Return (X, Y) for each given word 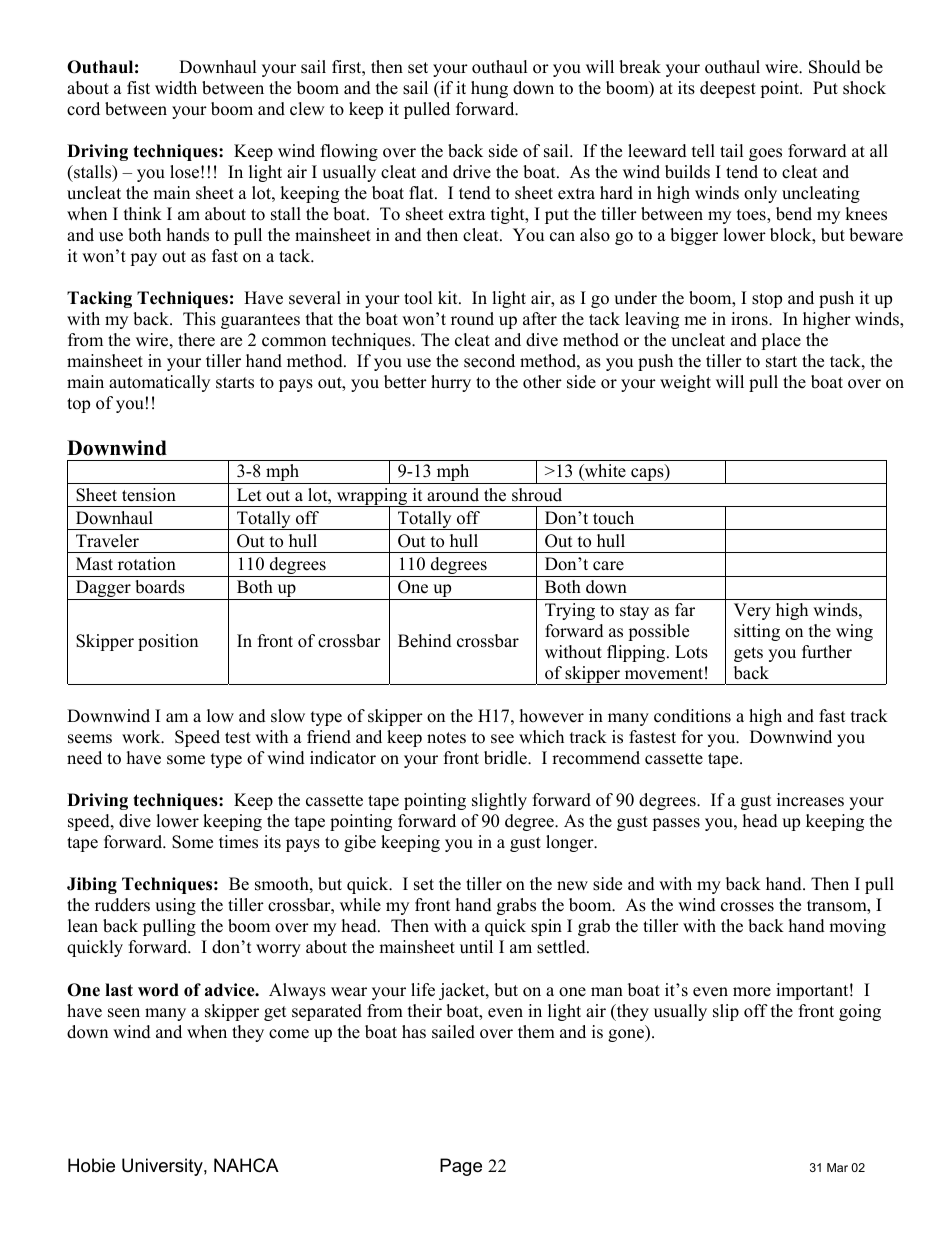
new (572, 886)
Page (461, 1167)
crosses (747, 907)
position (168, 642)
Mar (837, 1167)
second (489, 361)
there (196, 340)
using (175, 906)
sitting (757, 632)
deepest (728, 89)
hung (489, 89)
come (289, 1034)
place (781, 341)
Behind (425, 641)
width (176, 88)
